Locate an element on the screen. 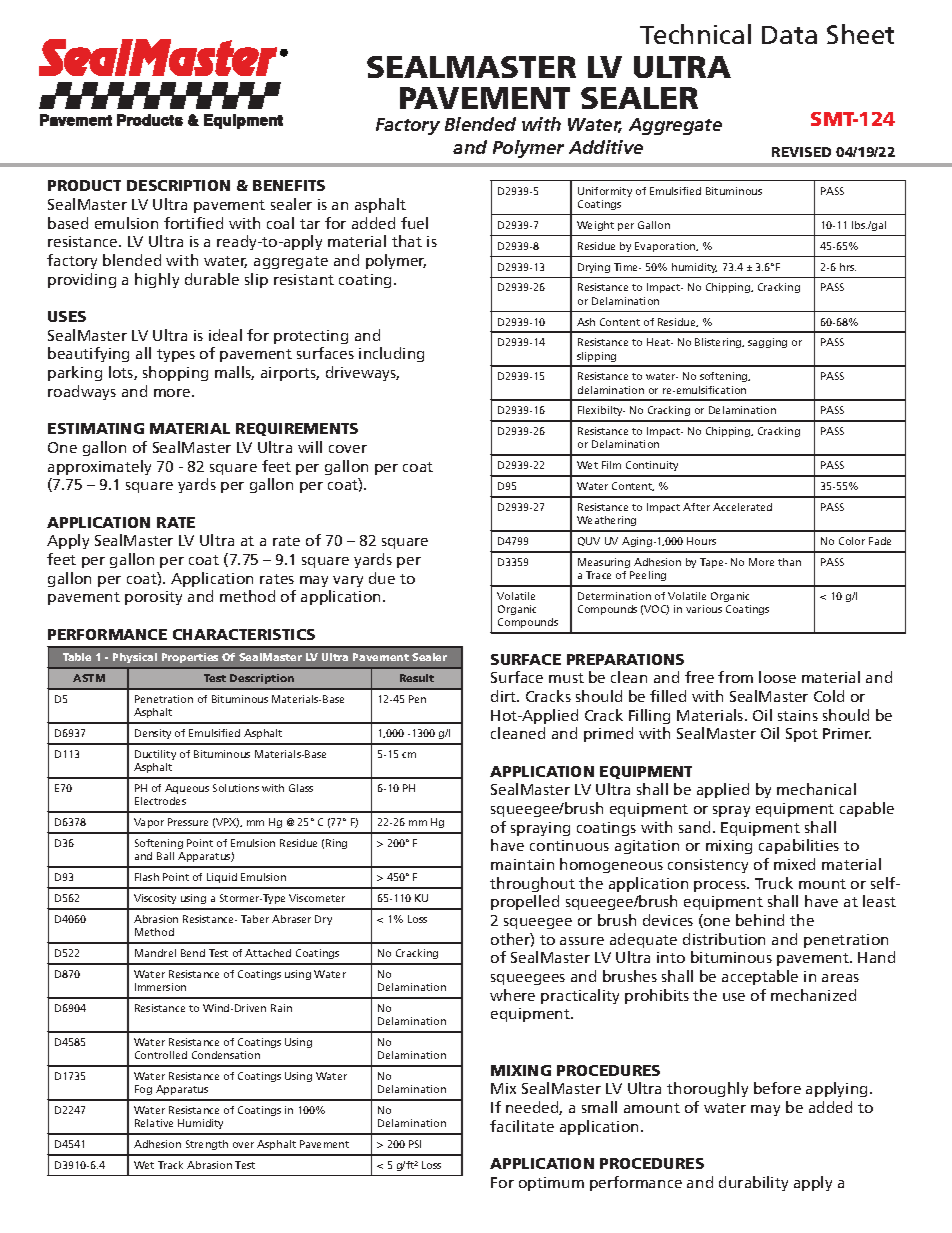  including is located at coordinates (391, 354).
